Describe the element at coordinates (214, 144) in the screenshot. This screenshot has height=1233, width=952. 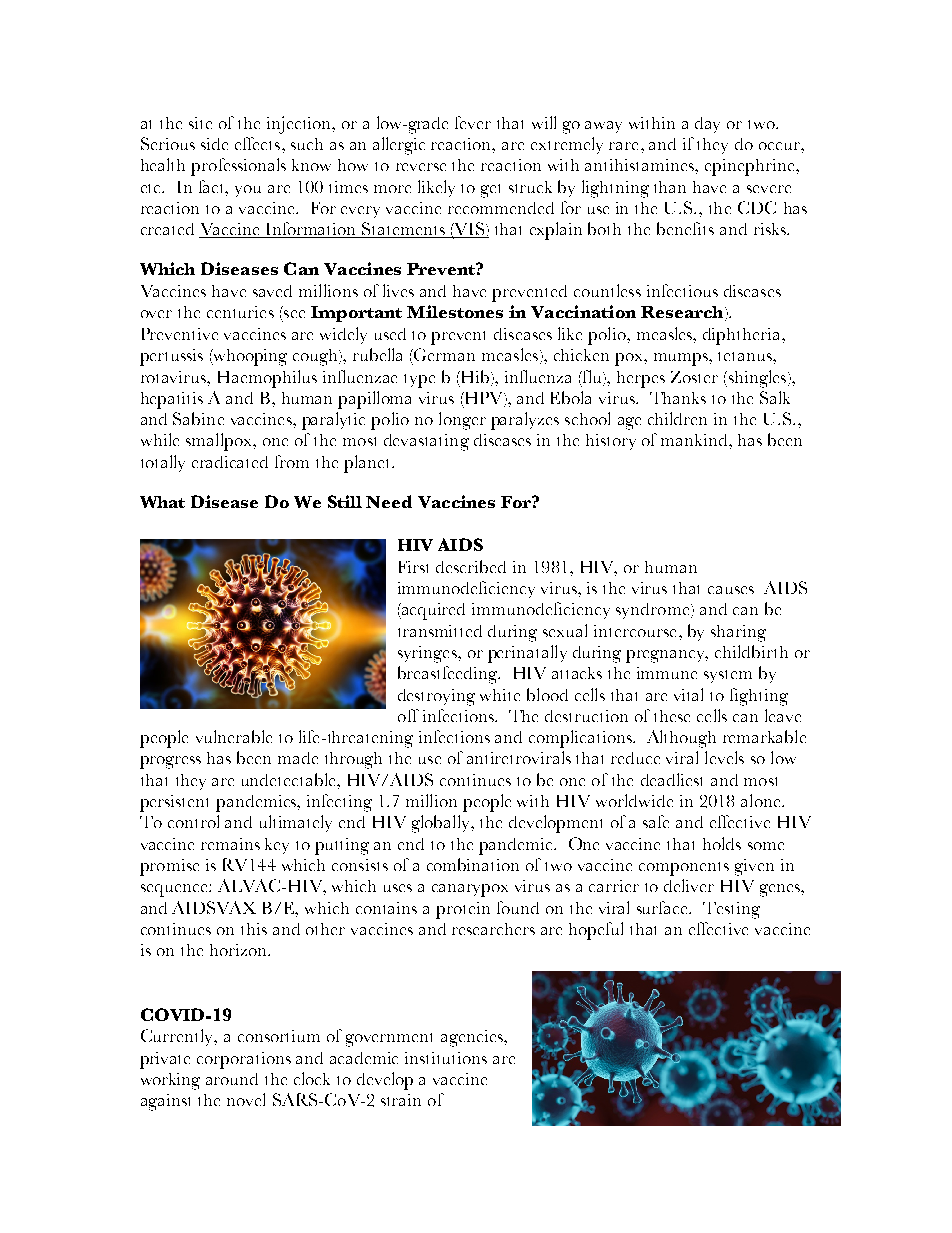
I see `side` at that location.
